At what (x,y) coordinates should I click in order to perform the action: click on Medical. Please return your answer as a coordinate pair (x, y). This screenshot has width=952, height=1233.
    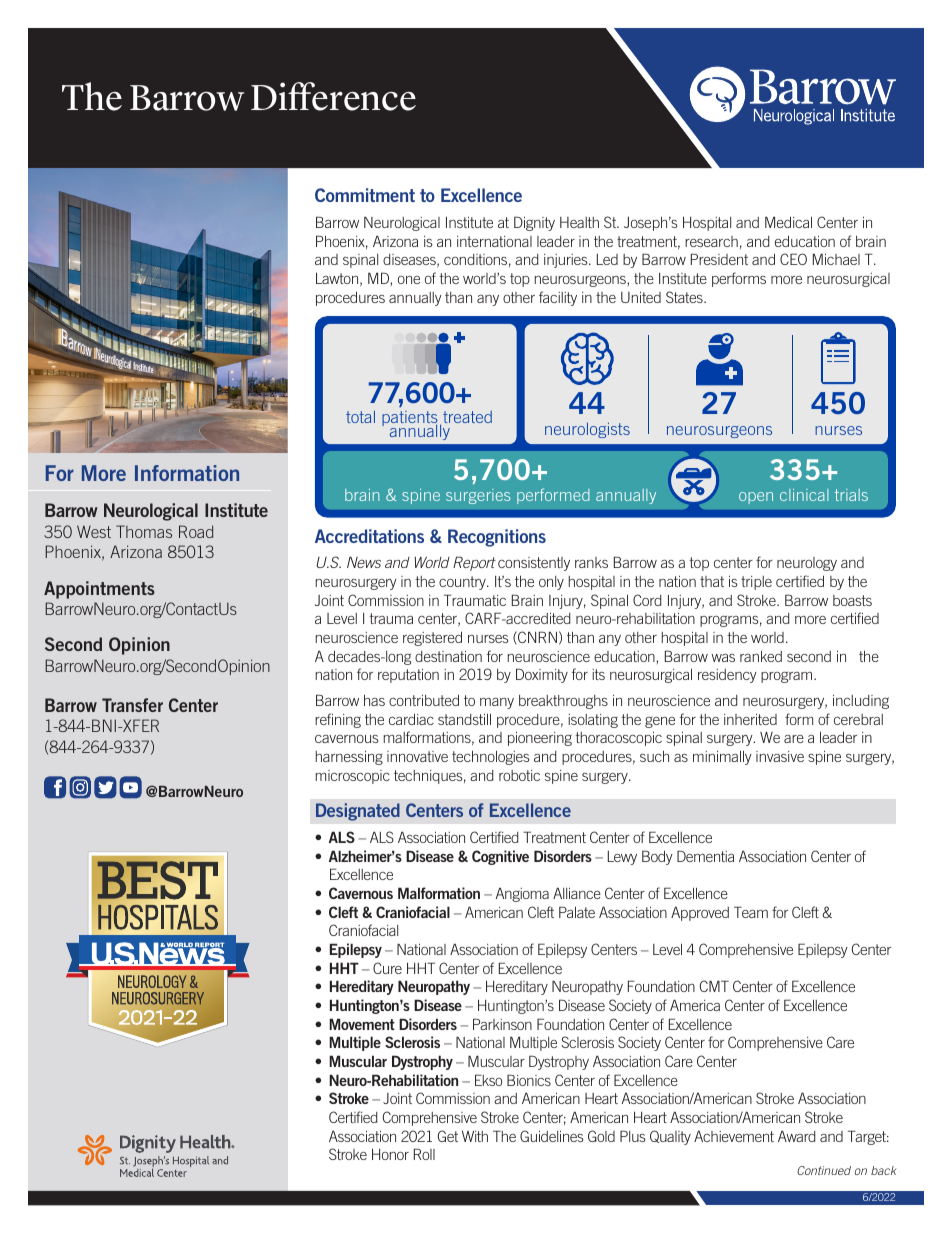
    Looking at the image, I should click on (788, 222).
